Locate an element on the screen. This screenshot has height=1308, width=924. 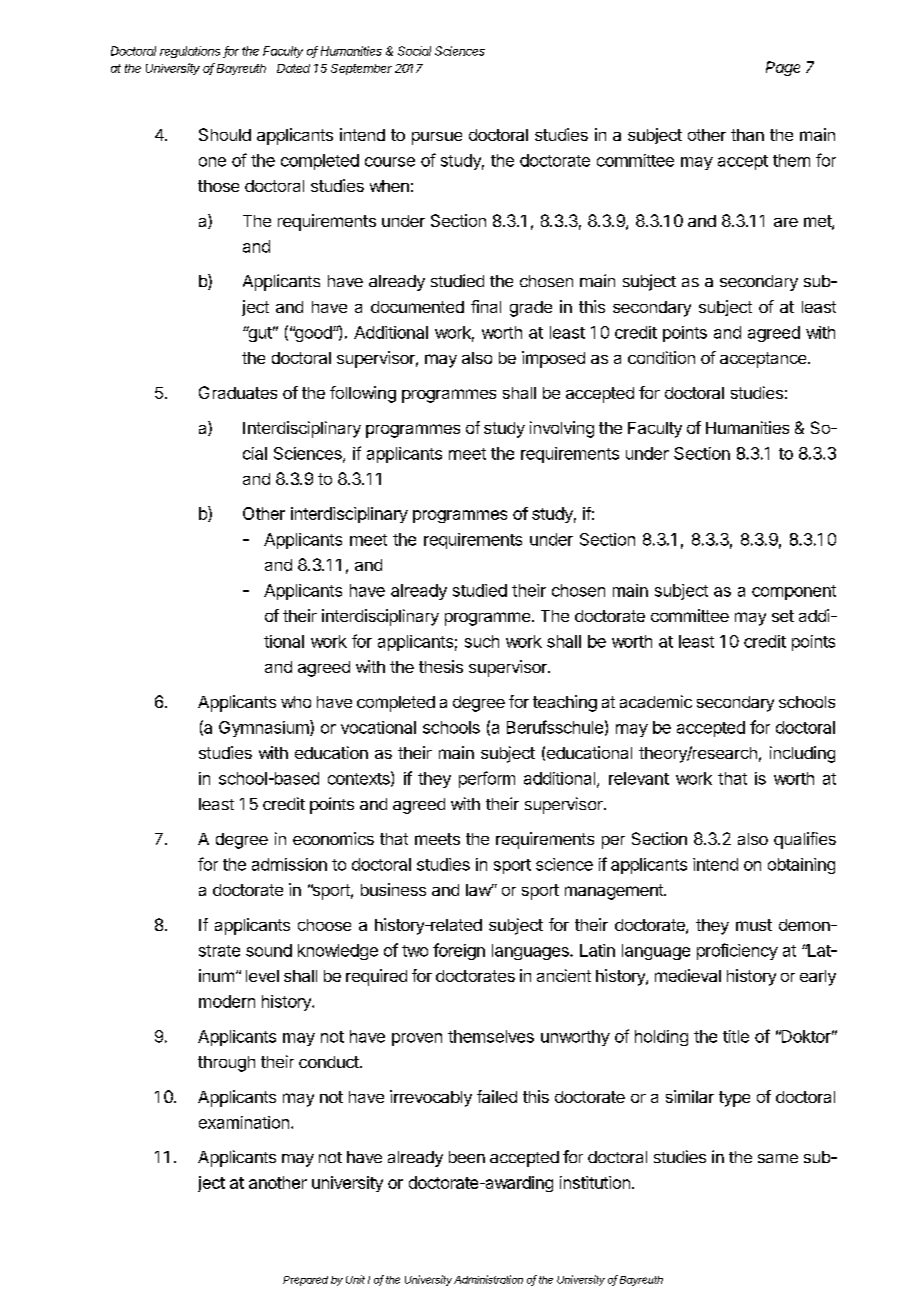
Dated is located at coordinates (293, 68).
